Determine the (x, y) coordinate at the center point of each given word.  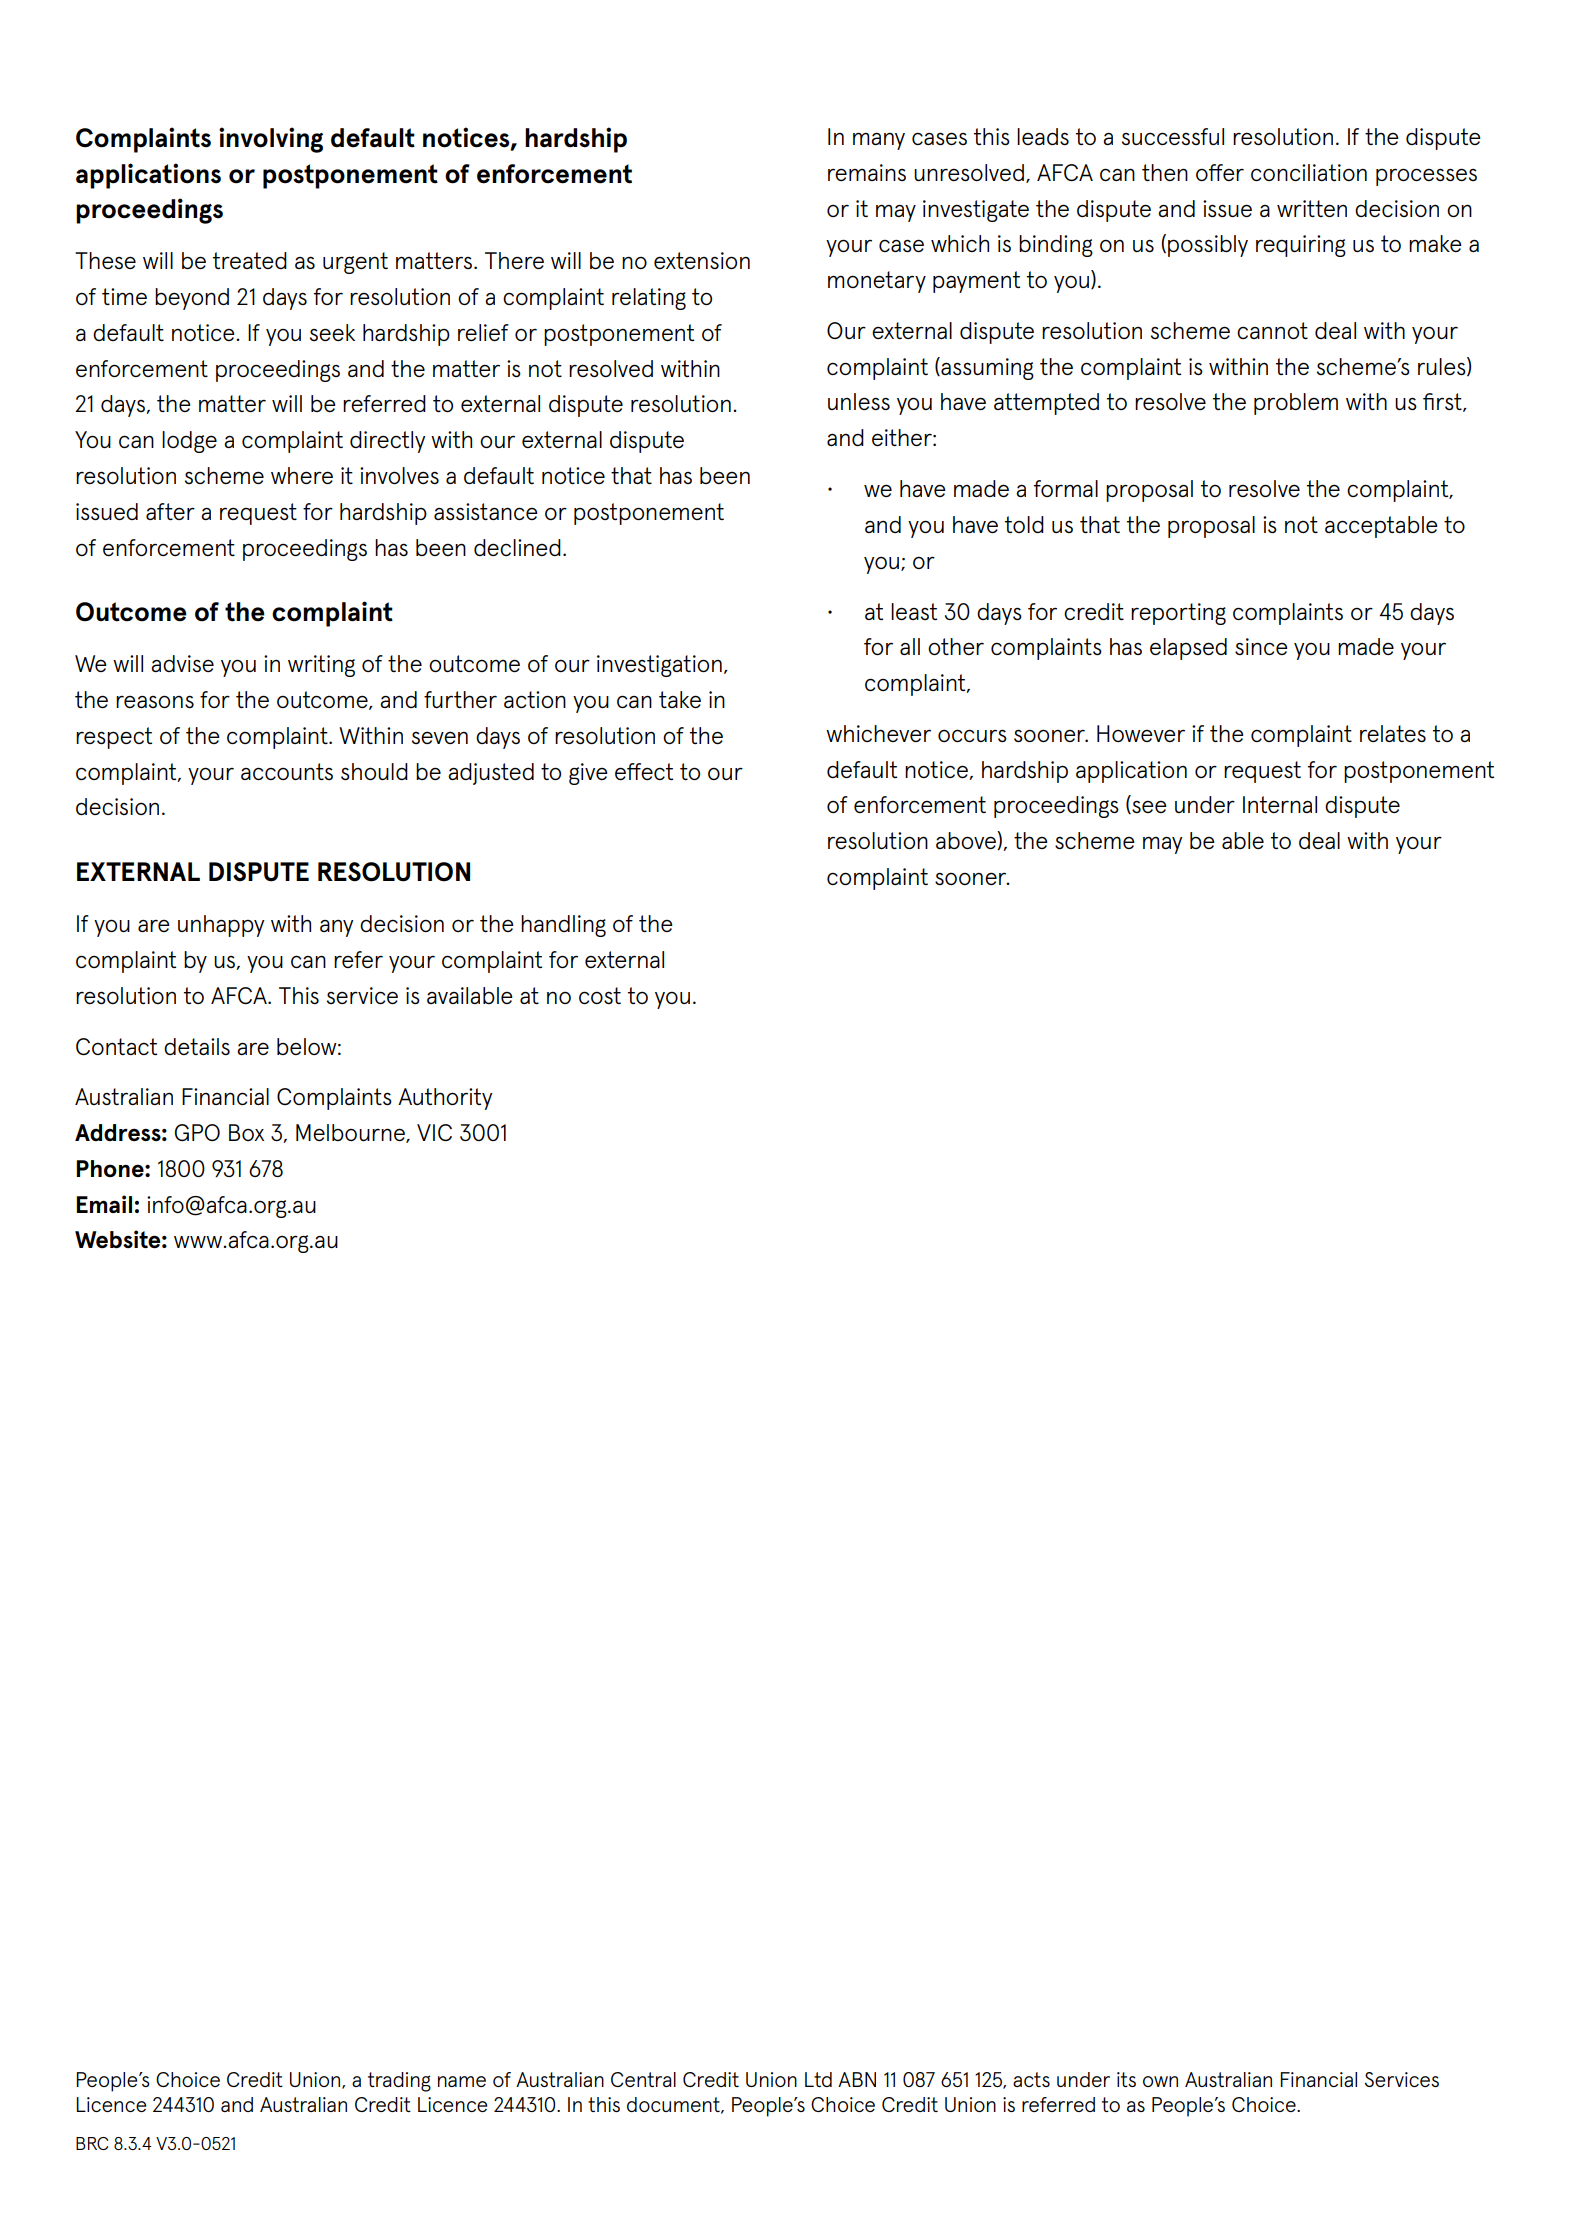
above (967, 840)
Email (104, 1204)
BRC (92, 2143)
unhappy (221, 926)
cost (600, 995)
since (1261, 646)
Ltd (818, 2079)
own (1160, 2081)
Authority (445, 1099)
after (170, 511)
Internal (1280, 804)
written (1312, 208)
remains (867, 172)
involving (271, 140)
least (914, 611)
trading (399, 2082)
